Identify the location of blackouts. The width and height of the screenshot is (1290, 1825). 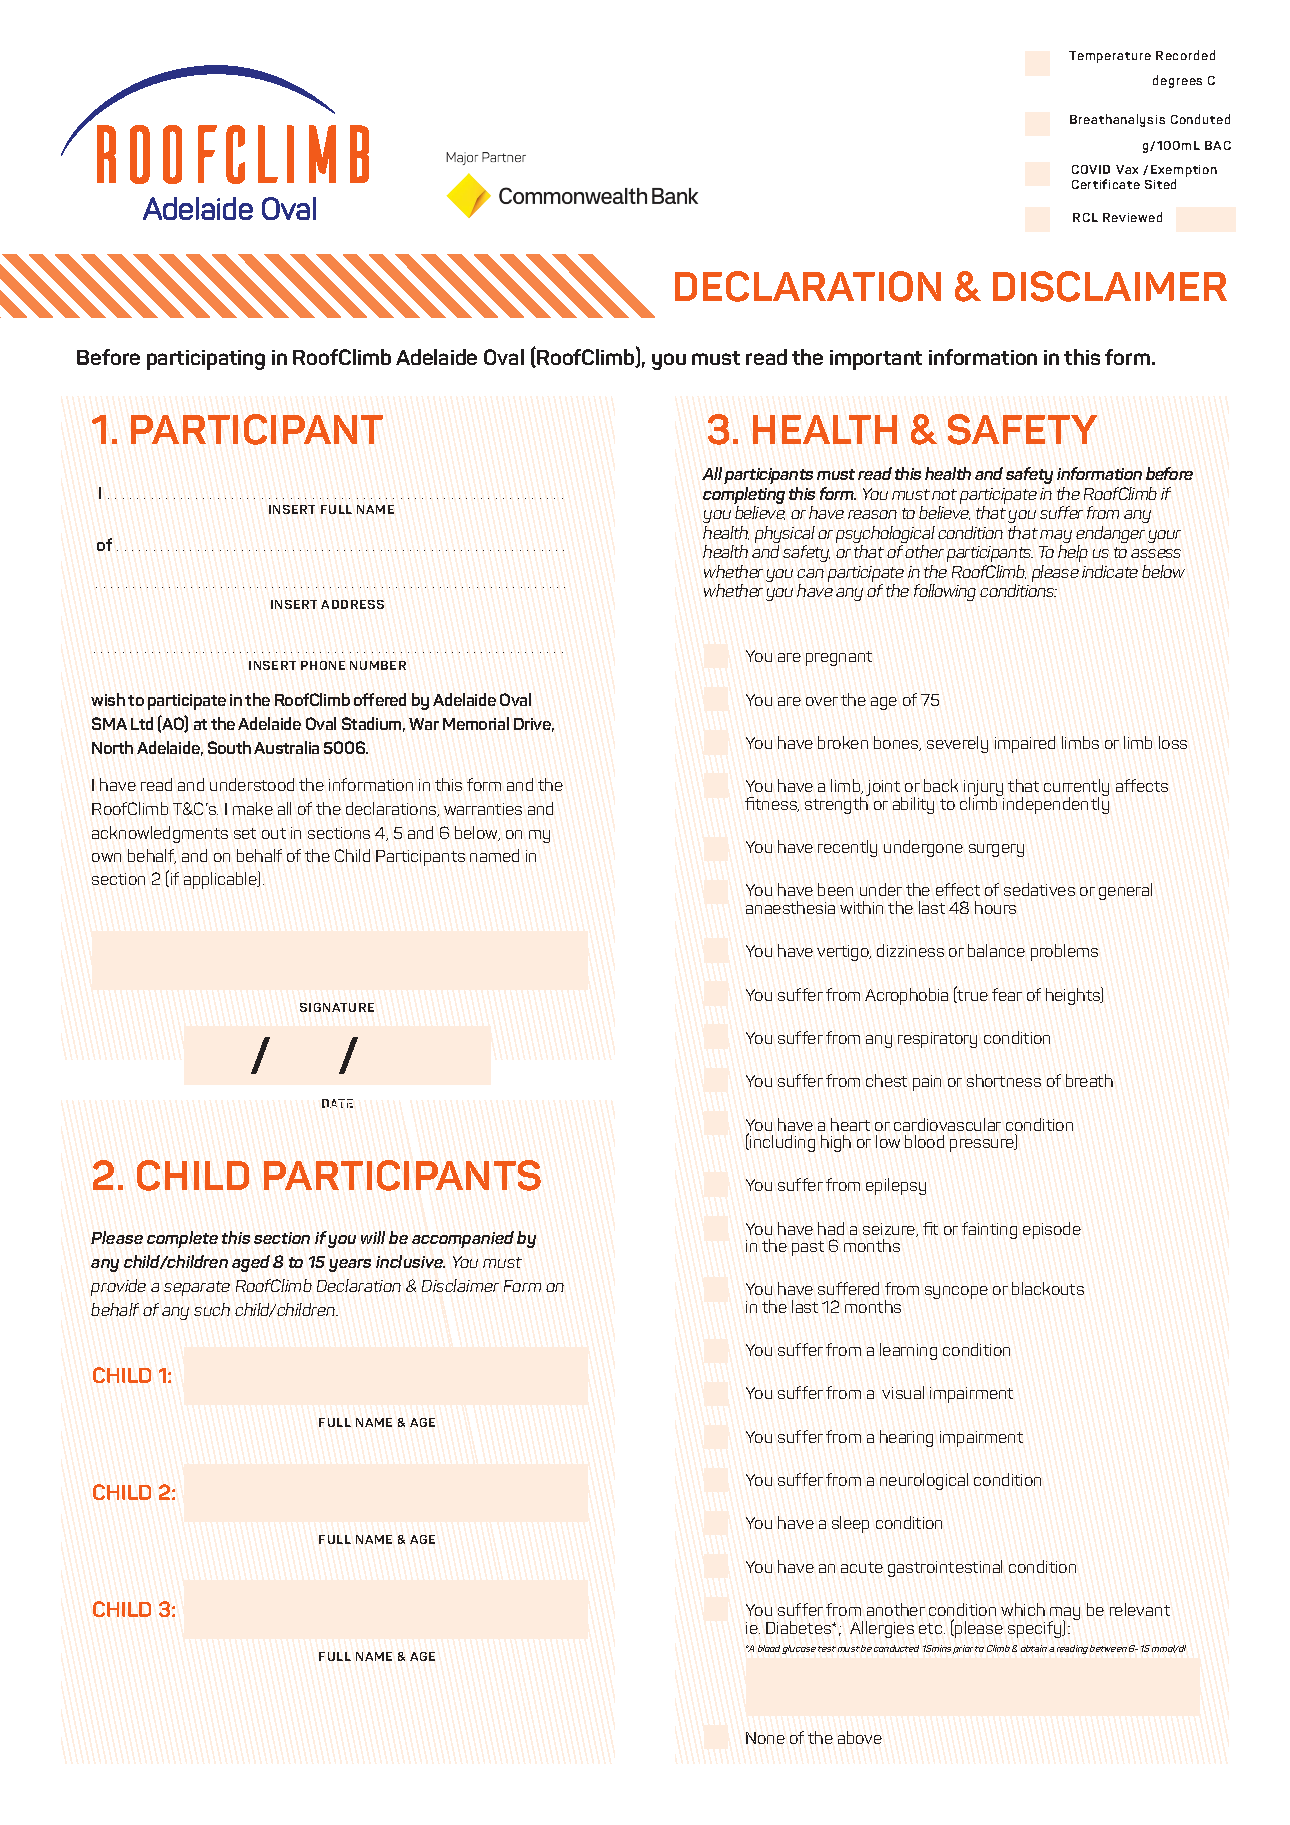
(1048, 1288).
